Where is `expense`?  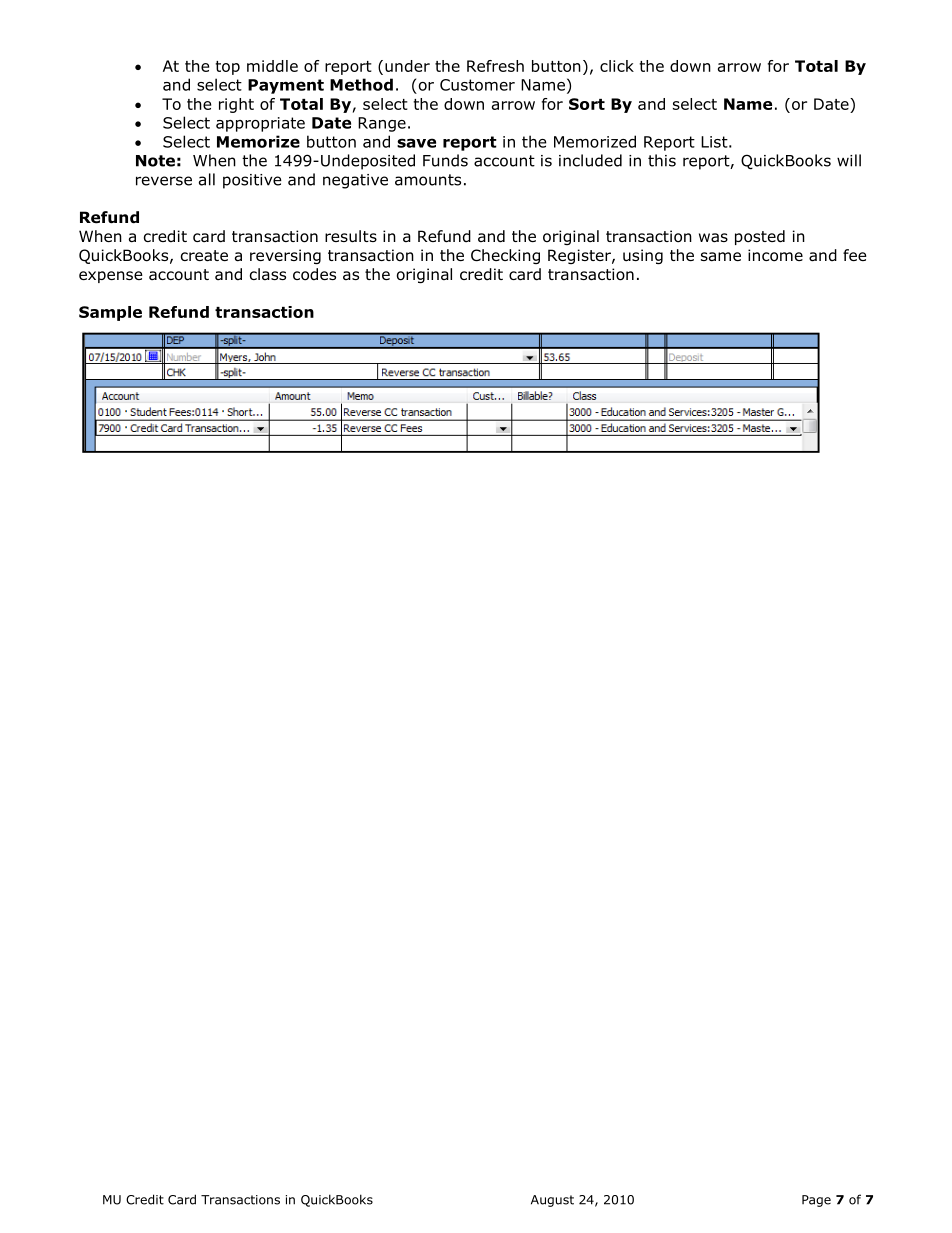 expense is located at coordinates (111, 277).
